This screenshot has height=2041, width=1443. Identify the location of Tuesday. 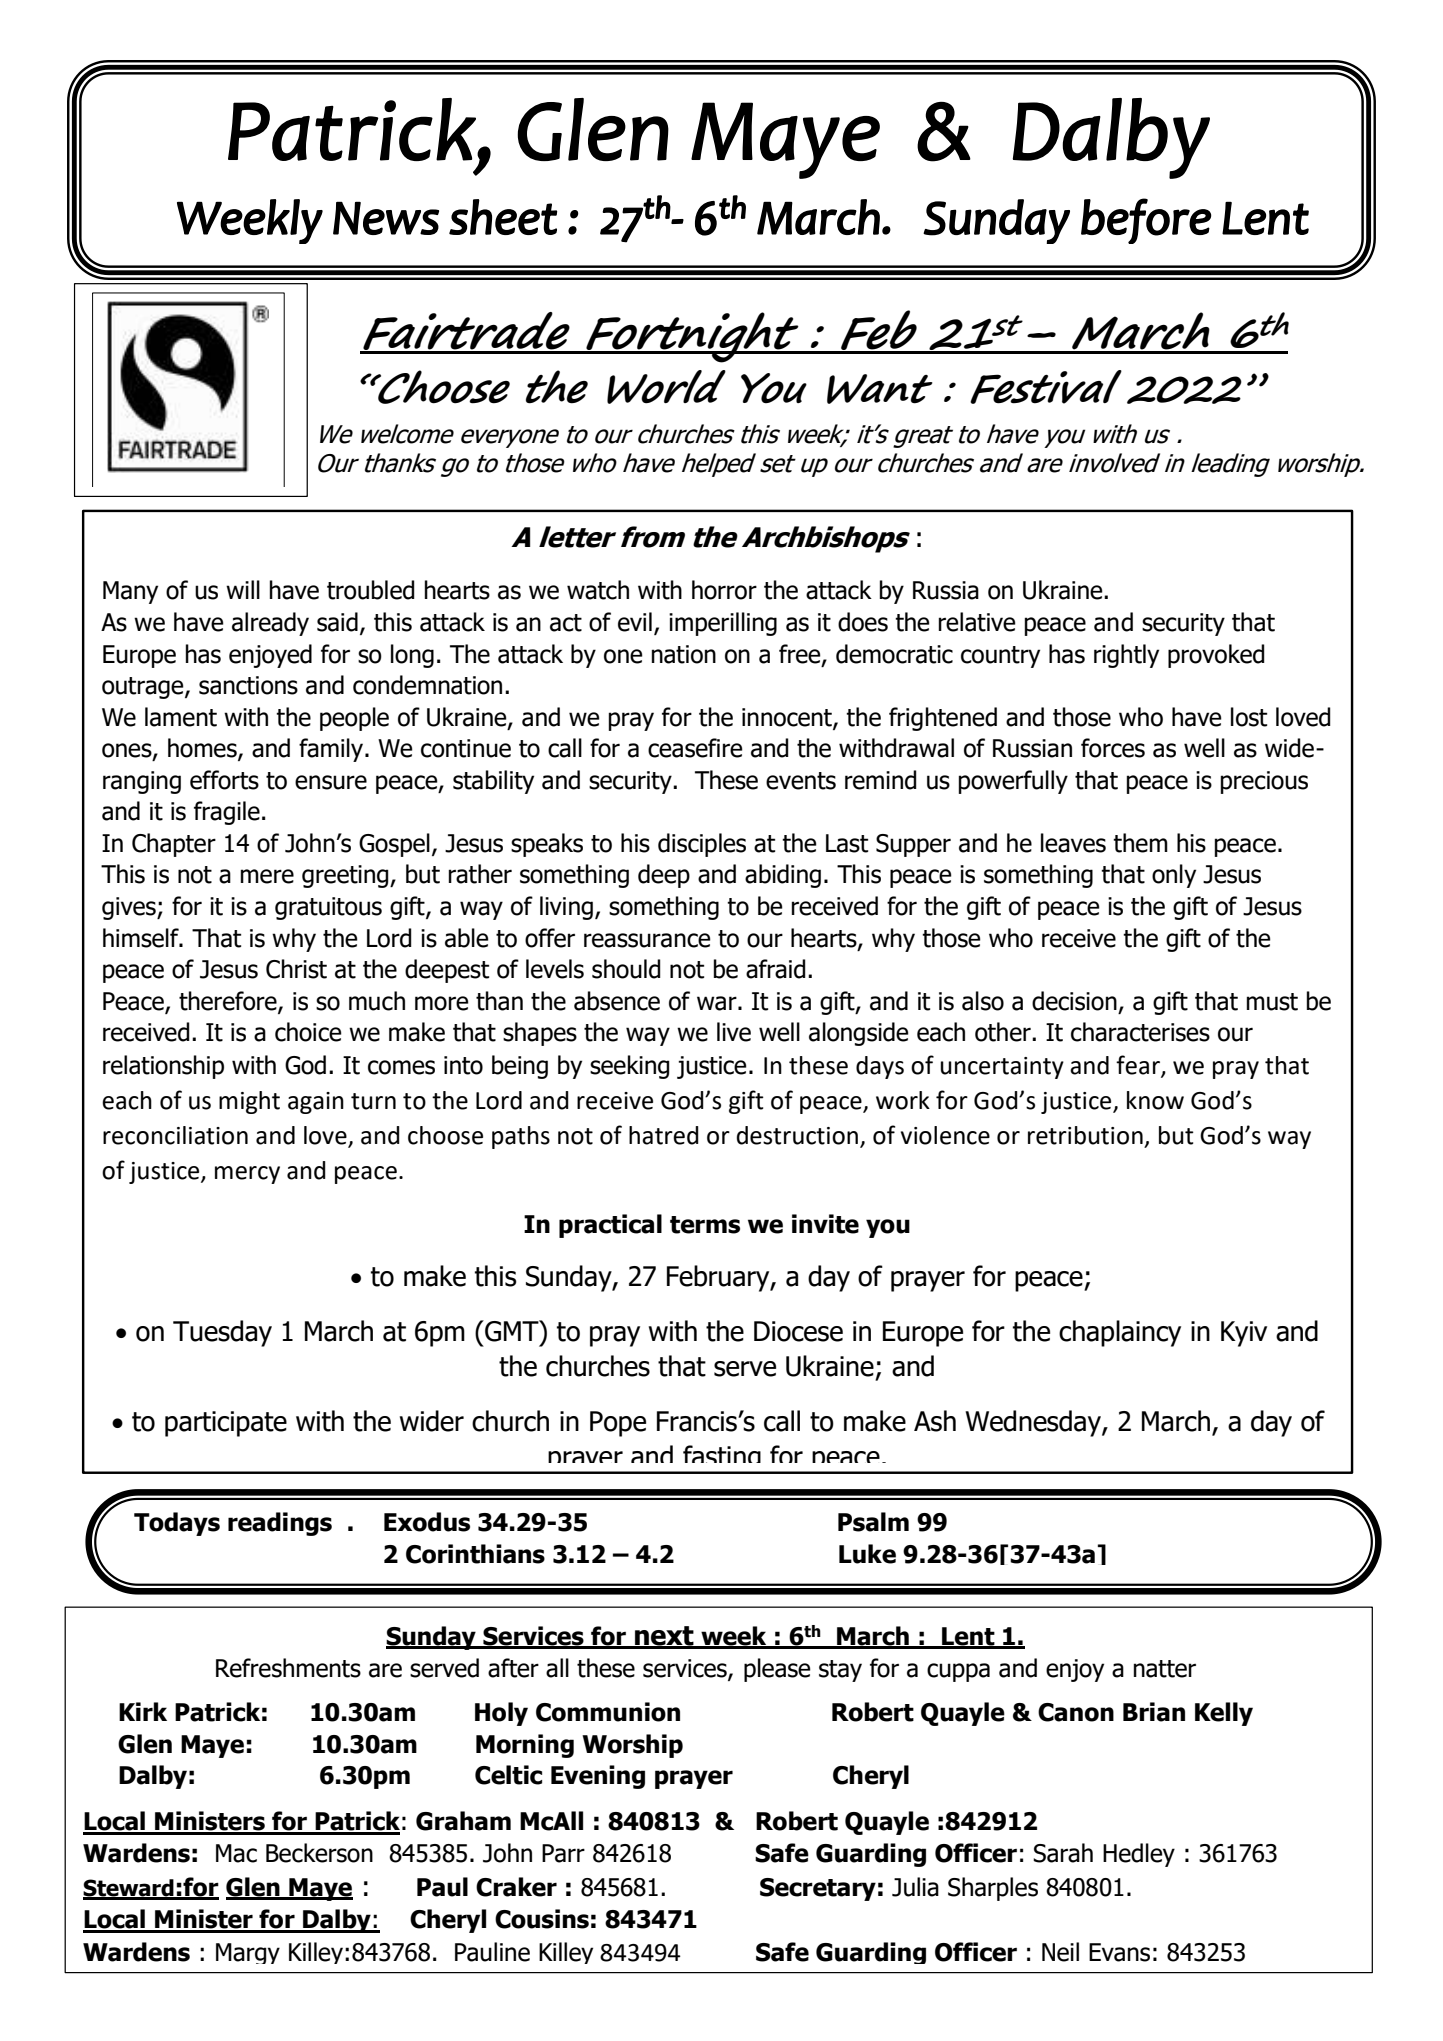
(222, 1333).
